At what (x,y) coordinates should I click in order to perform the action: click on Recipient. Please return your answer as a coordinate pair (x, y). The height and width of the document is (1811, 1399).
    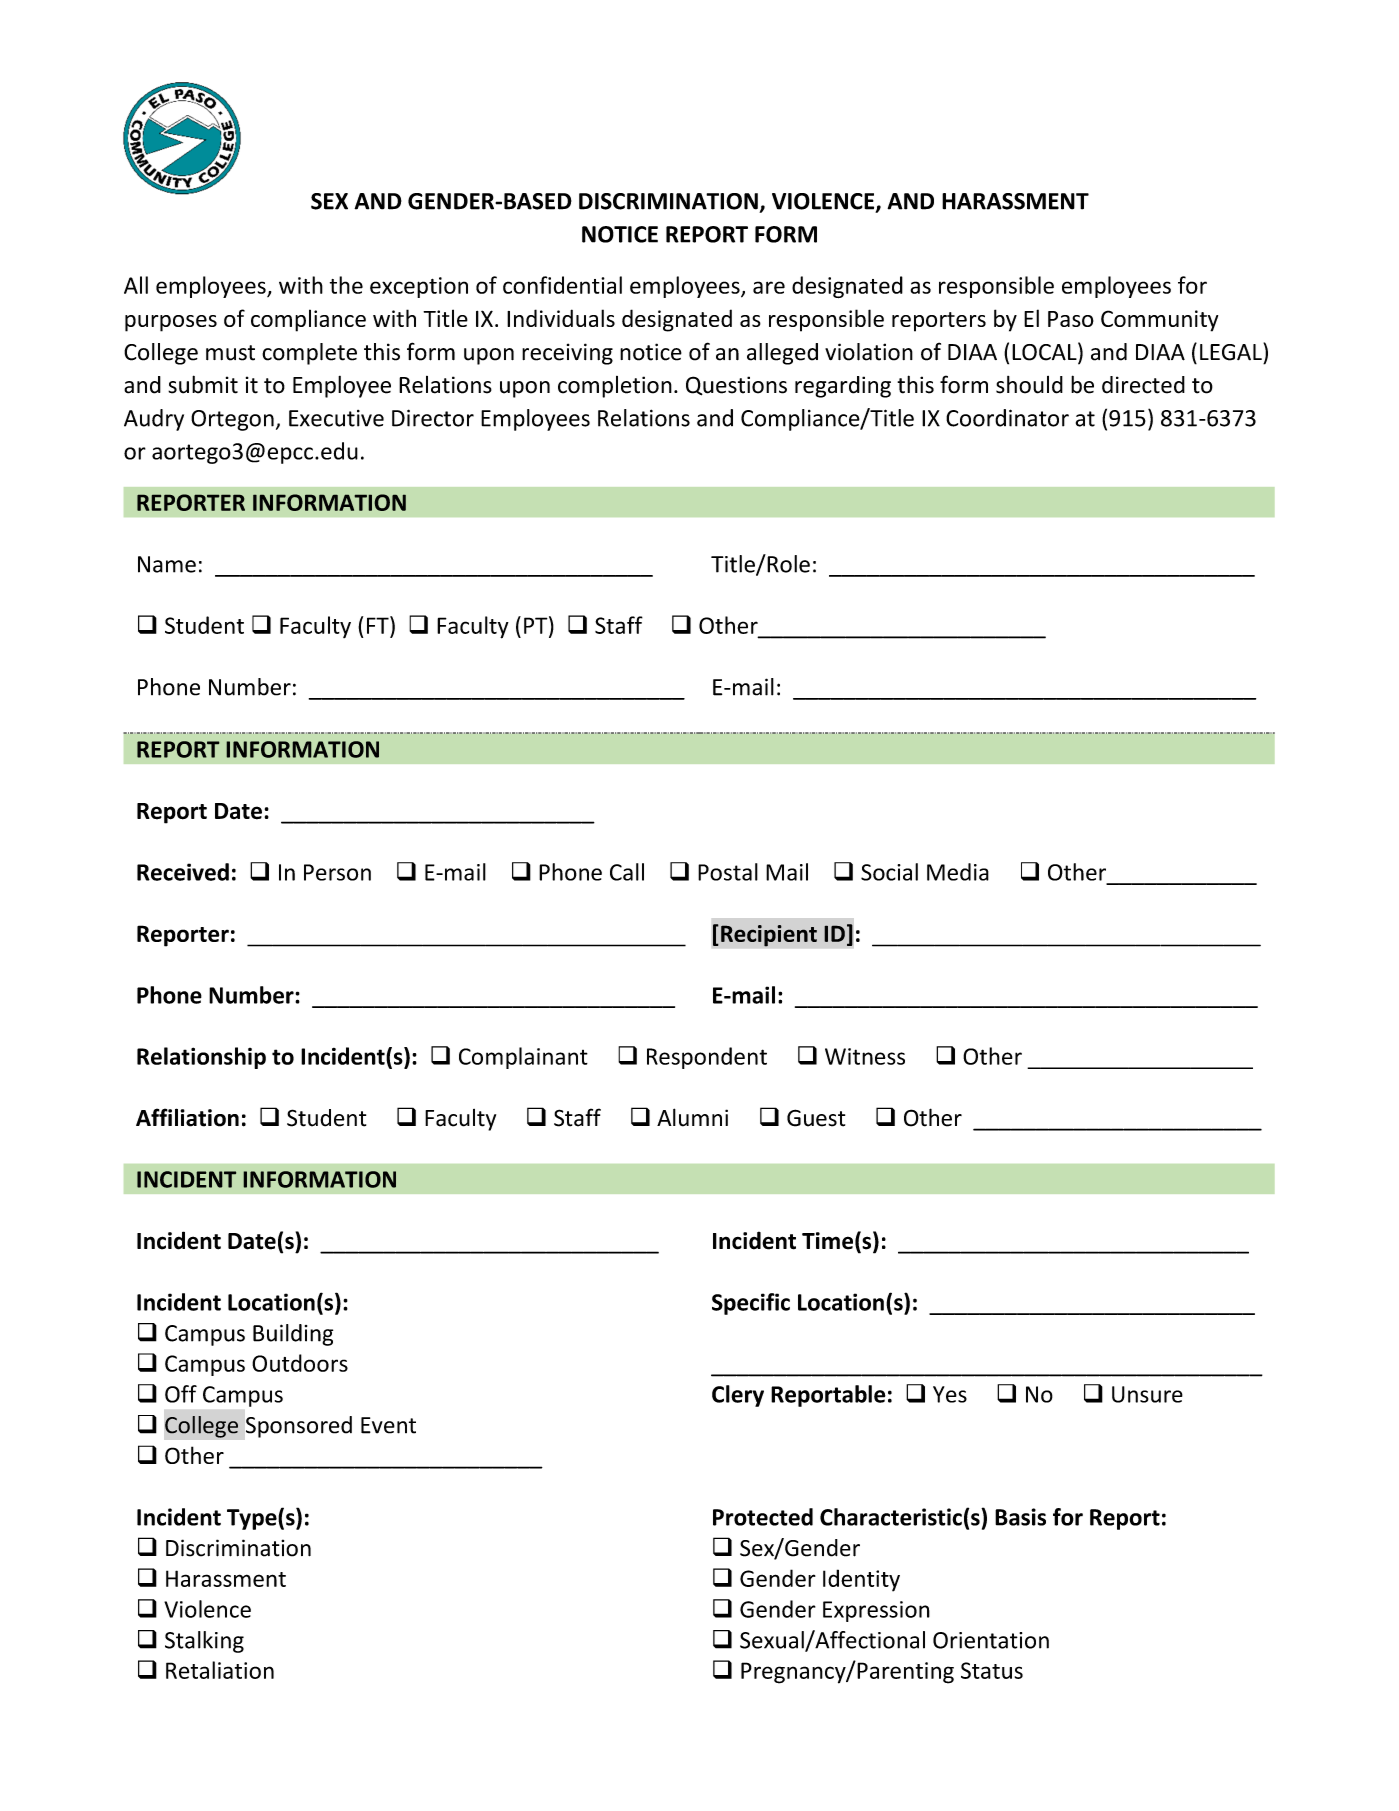
    Looking at the image, I should click on (769, 936).
